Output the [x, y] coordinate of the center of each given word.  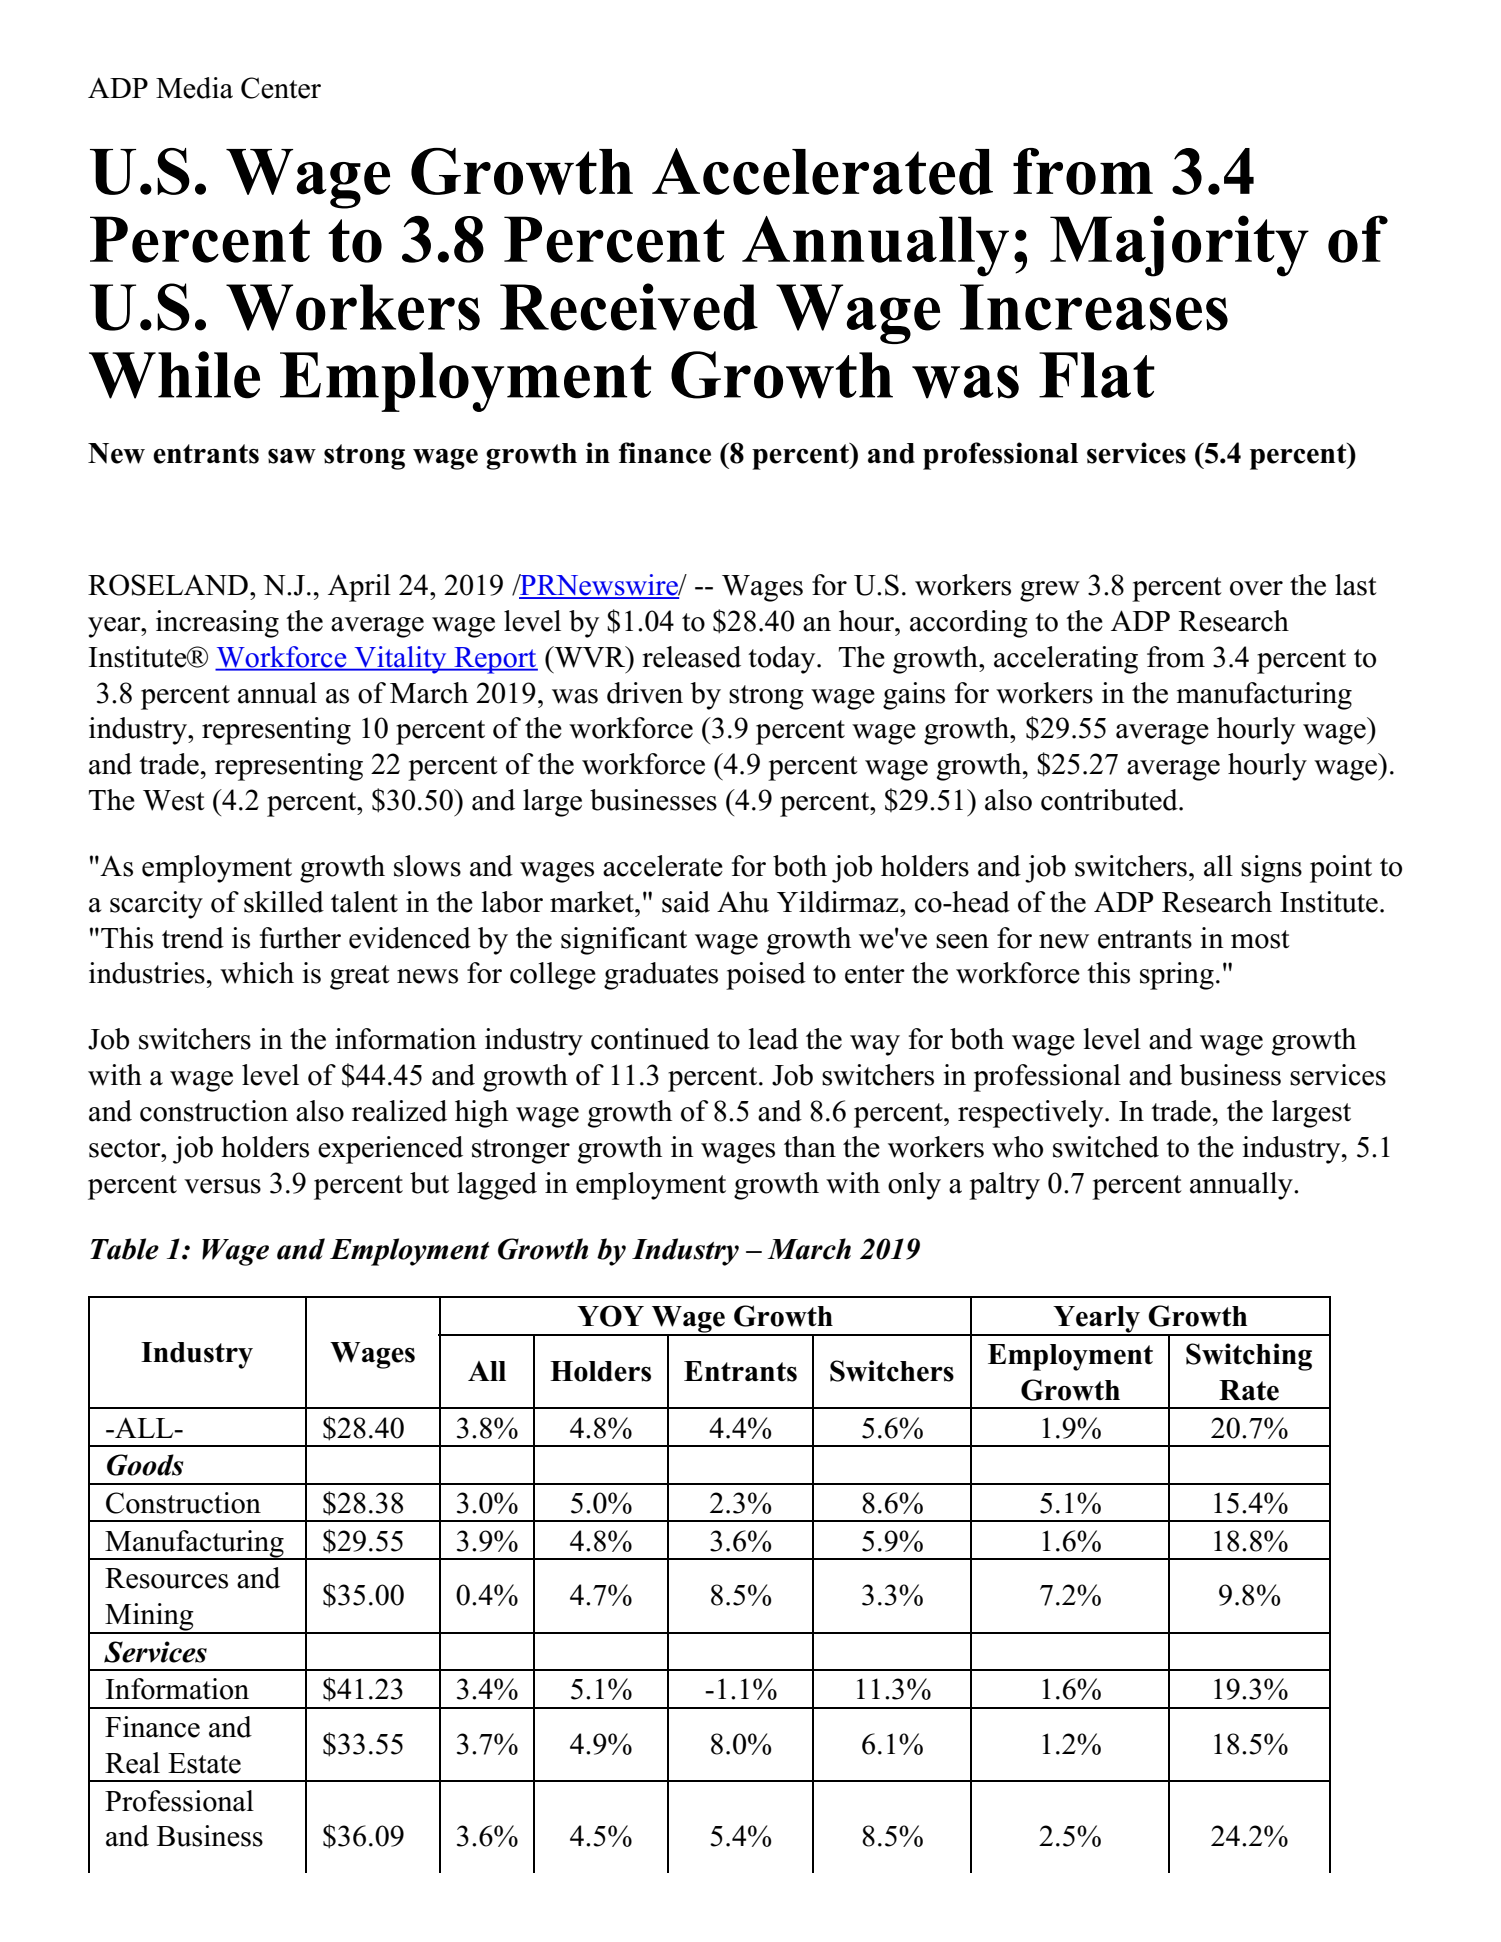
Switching [1249, 1357]
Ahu [743, 902]
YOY [610, 1316]
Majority [1179, 246]
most [1260, 939]
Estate [204, 1763]
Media [194, 88]
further [300, 938]
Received [629, 307]
